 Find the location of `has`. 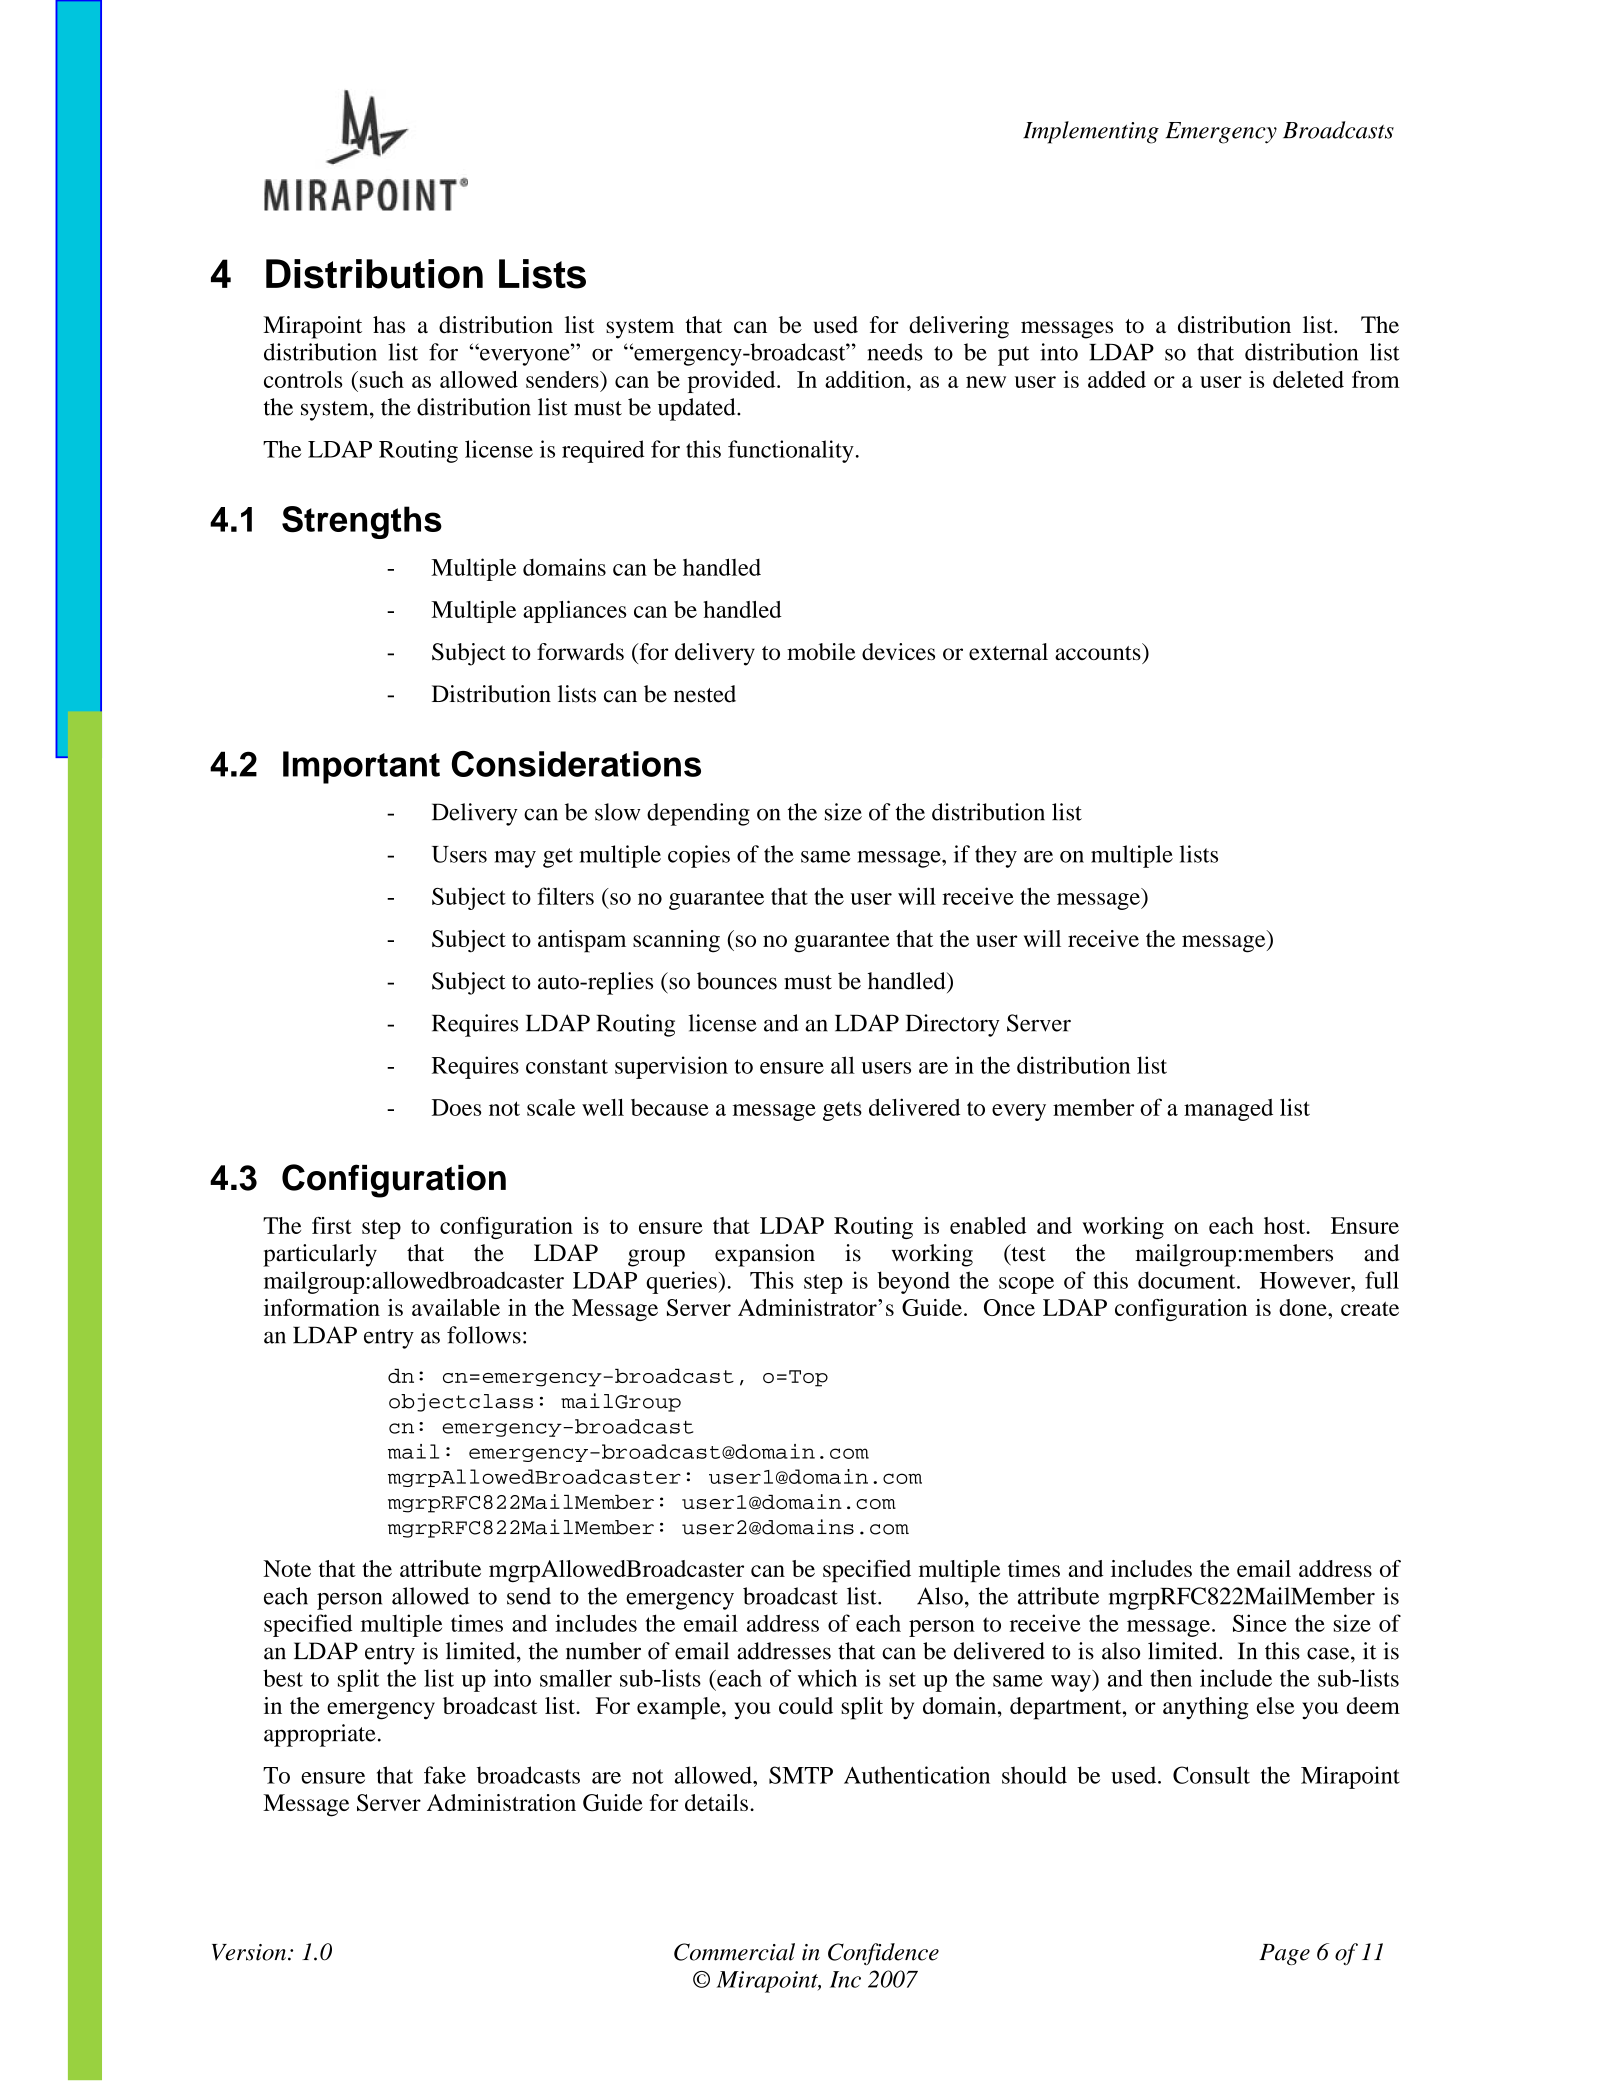

has is located at coordinates (389, 325).
